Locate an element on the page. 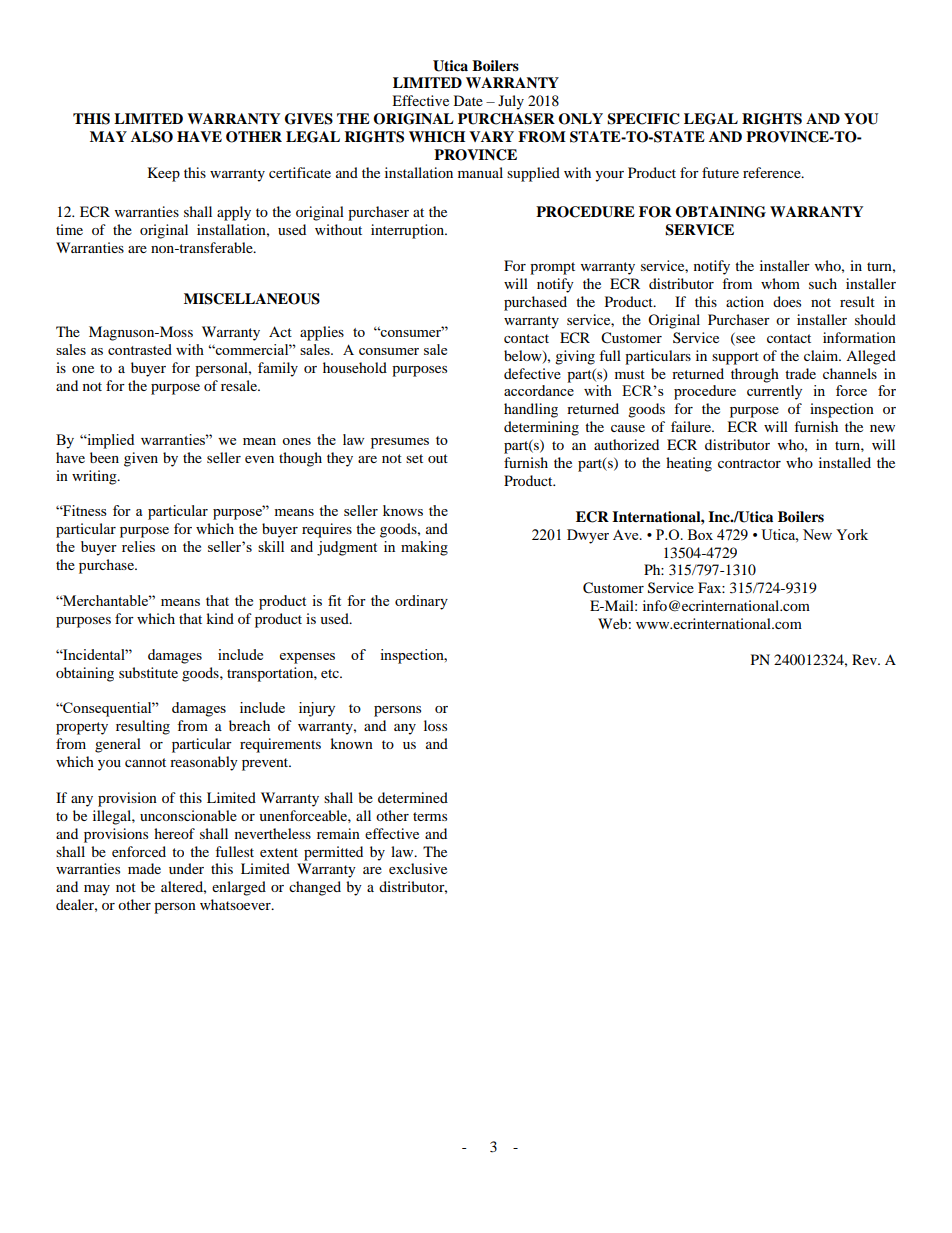 The height and width of the page is (1233, 952). contractor is located at coordinates (749, 463).
